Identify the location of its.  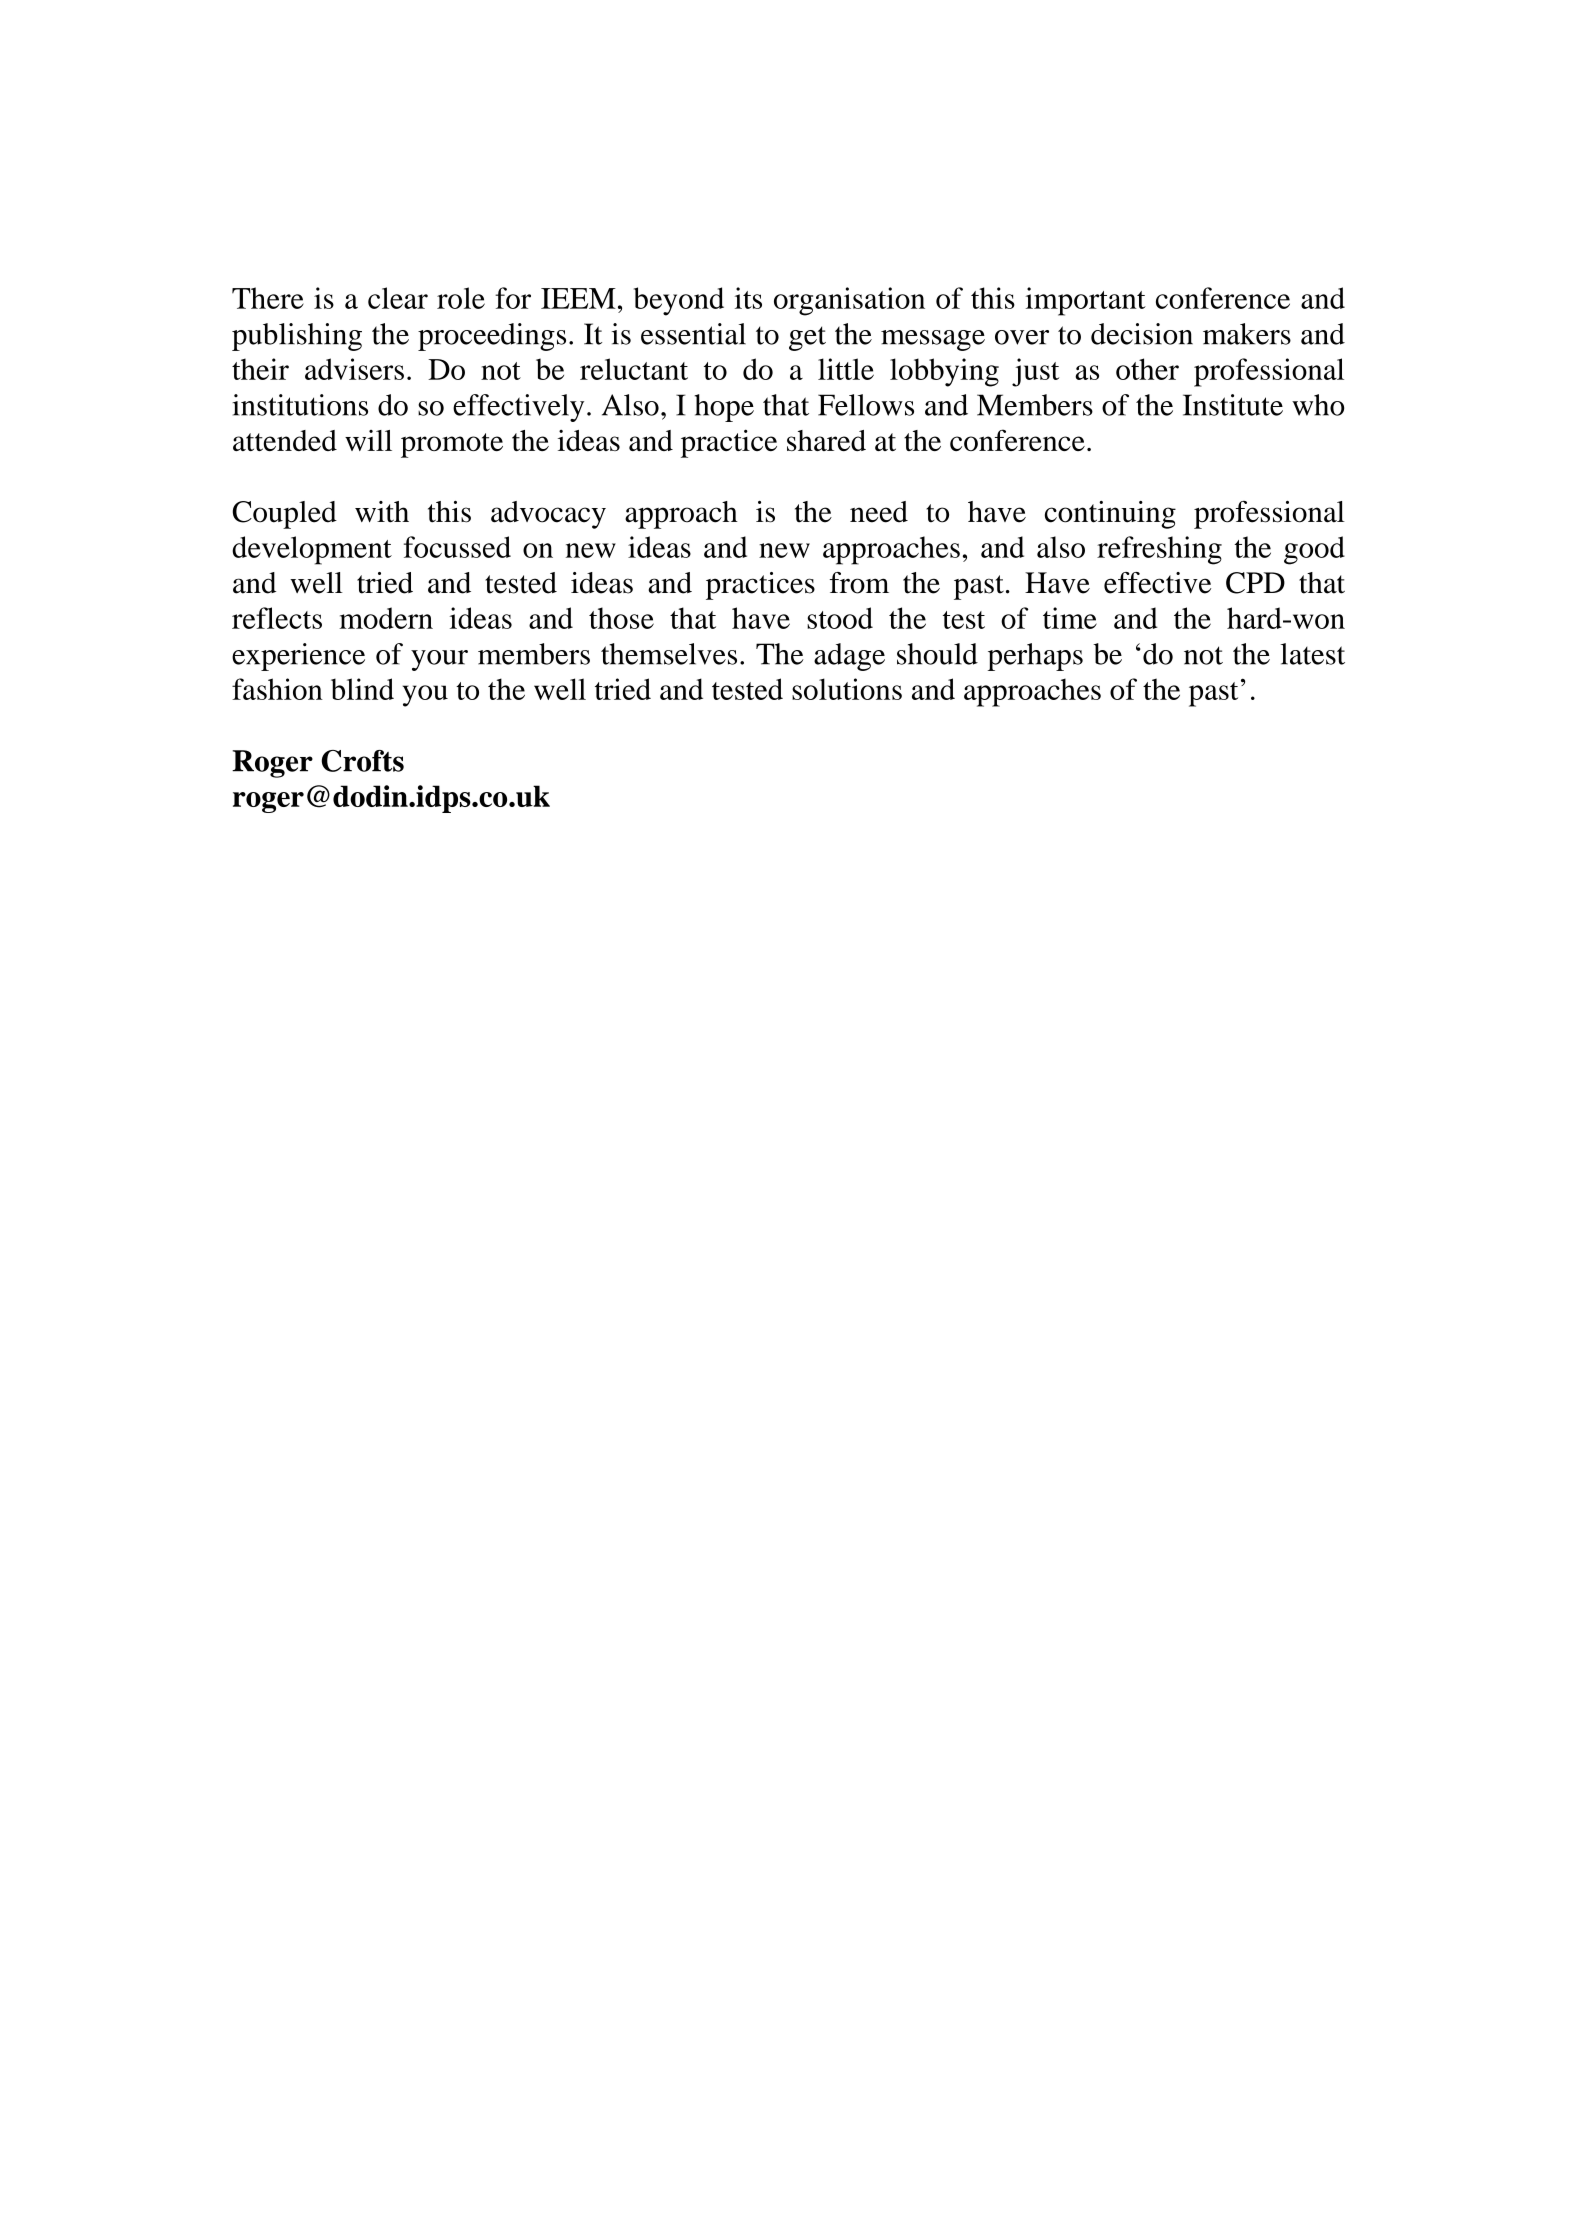
(748, 298).
